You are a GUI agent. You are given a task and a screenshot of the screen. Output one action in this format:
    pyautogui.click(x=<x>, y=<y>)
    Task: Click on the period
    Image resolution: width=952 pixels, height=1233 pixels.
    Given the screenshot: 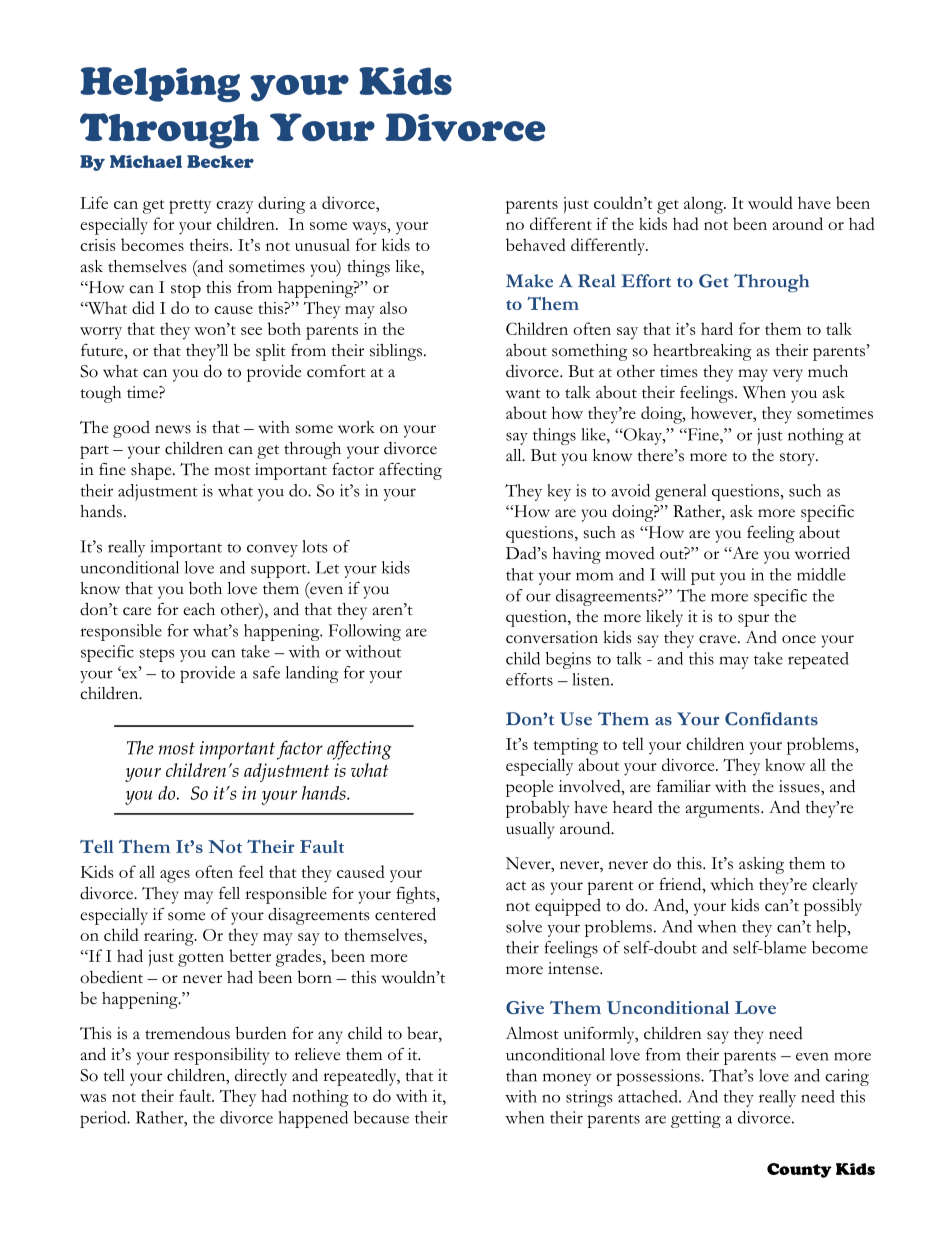 What is the action you would take?
    pyautogui.click(x=104, y=1119)
